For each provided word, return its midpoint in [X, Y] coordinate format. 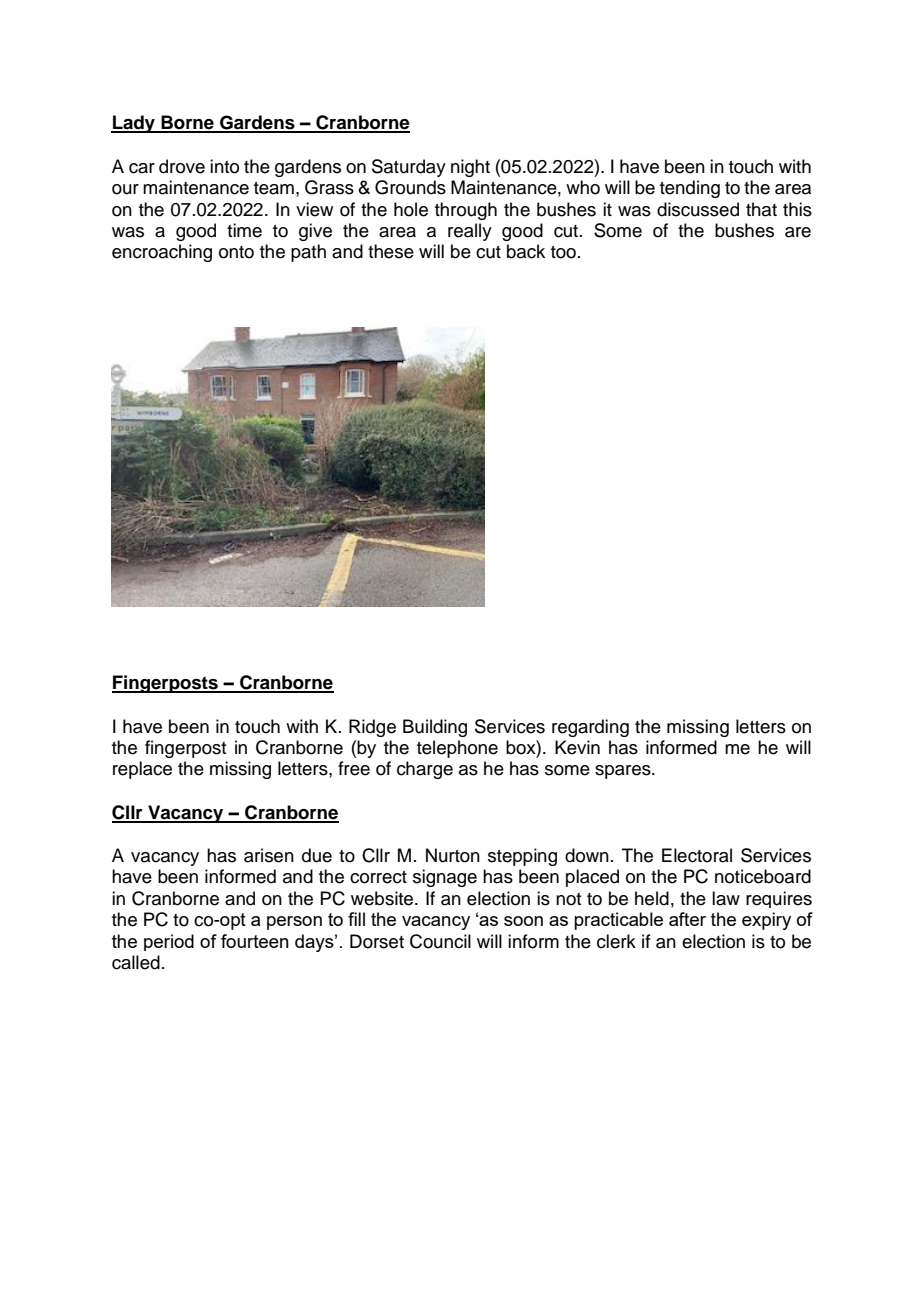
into [224, 166]
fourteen [255, 941]
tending [690, 189]
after [687, 919]
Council [440, 941]
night [470, 168]
